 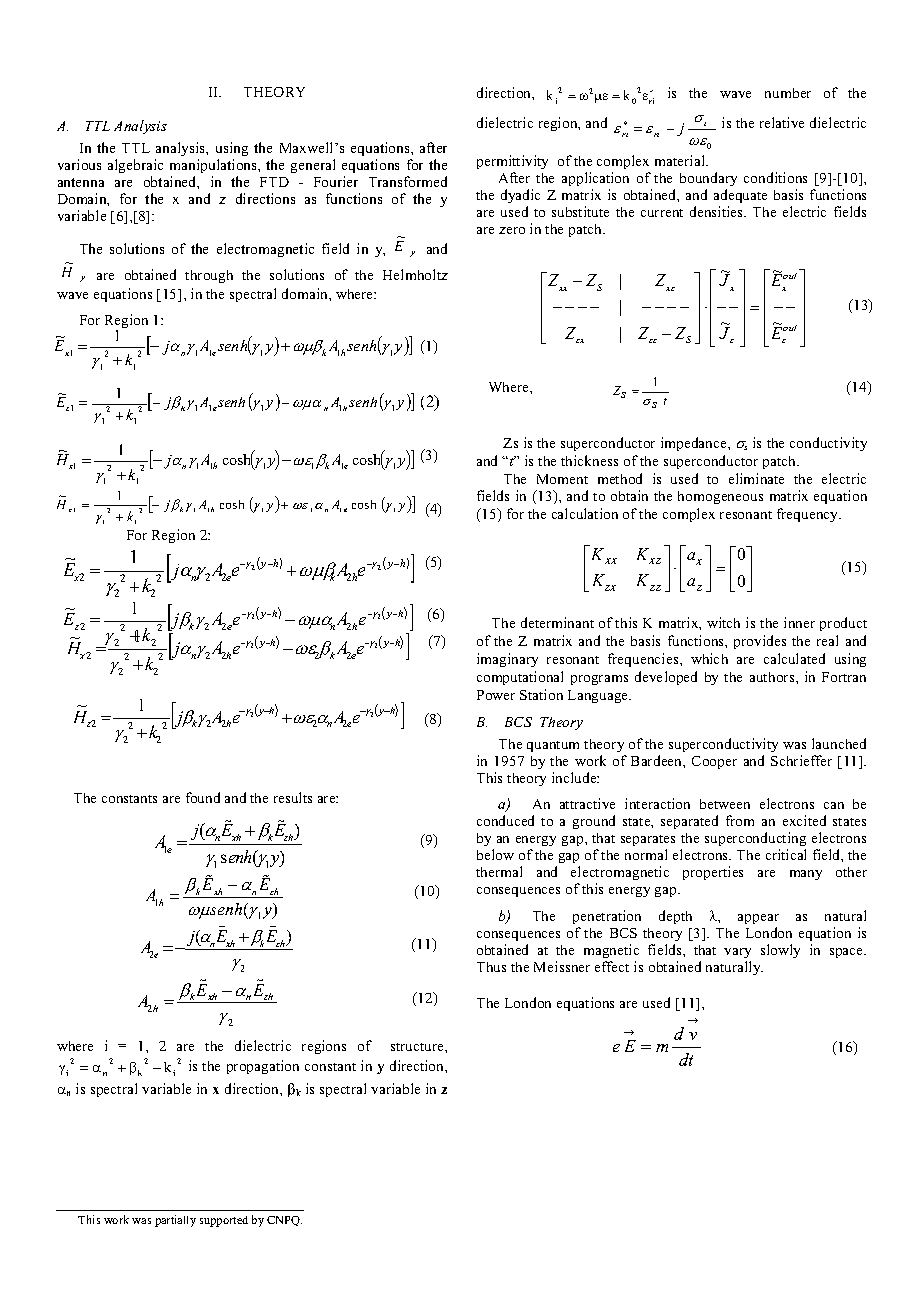 I want to click on relative, so click(x=782, y=122).
